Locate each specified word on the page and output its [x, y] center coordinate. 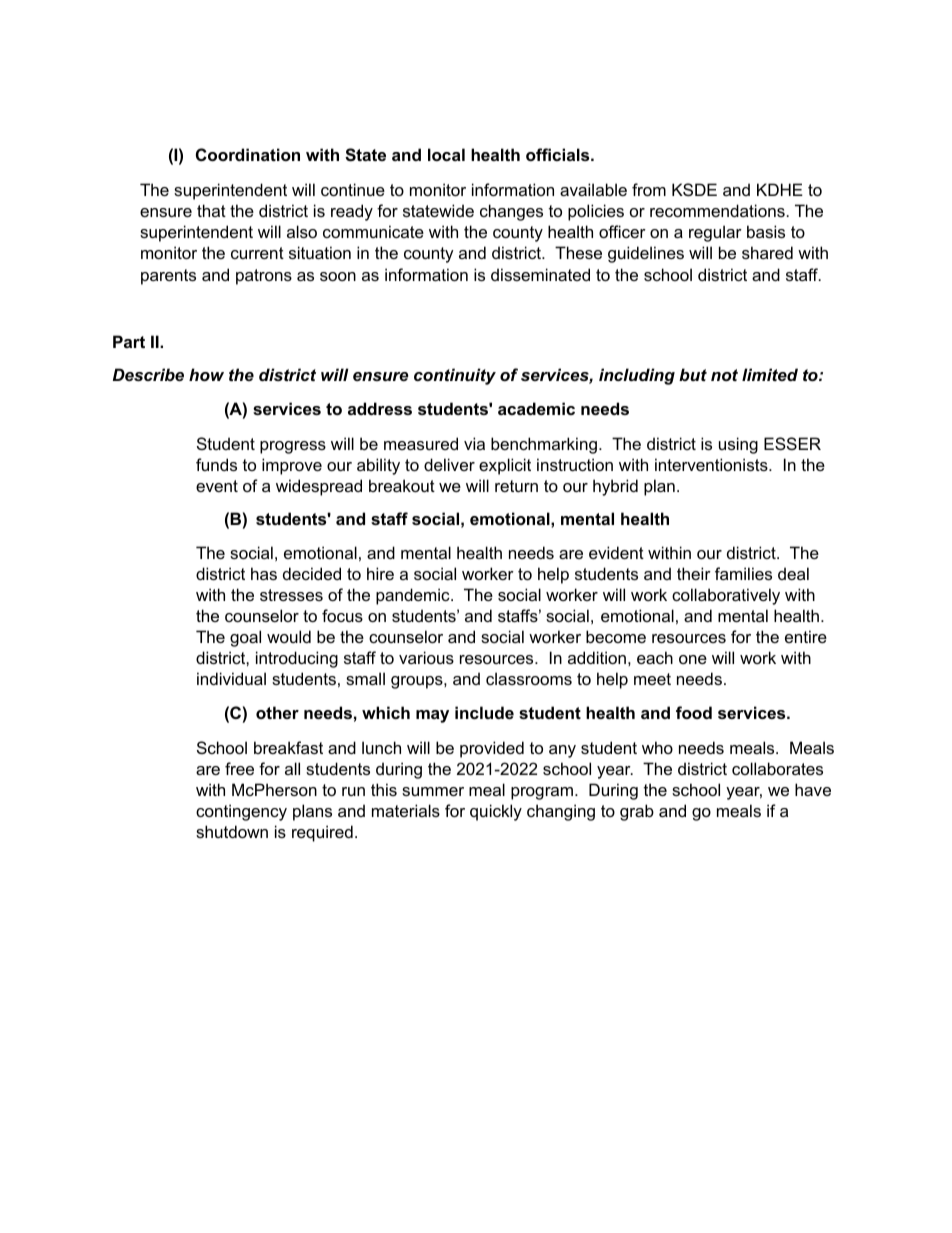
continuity [455, 376]
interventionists [712, 464]
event [217, 486]
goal [245, 638]
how [206, 374]
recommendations [717, 210]
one [693, 659]
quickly [496, 812]
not [724, 375]
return [516, 486]
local [446, 154]
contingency [241, 812]
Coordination [248, 154]
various [426, 657]
